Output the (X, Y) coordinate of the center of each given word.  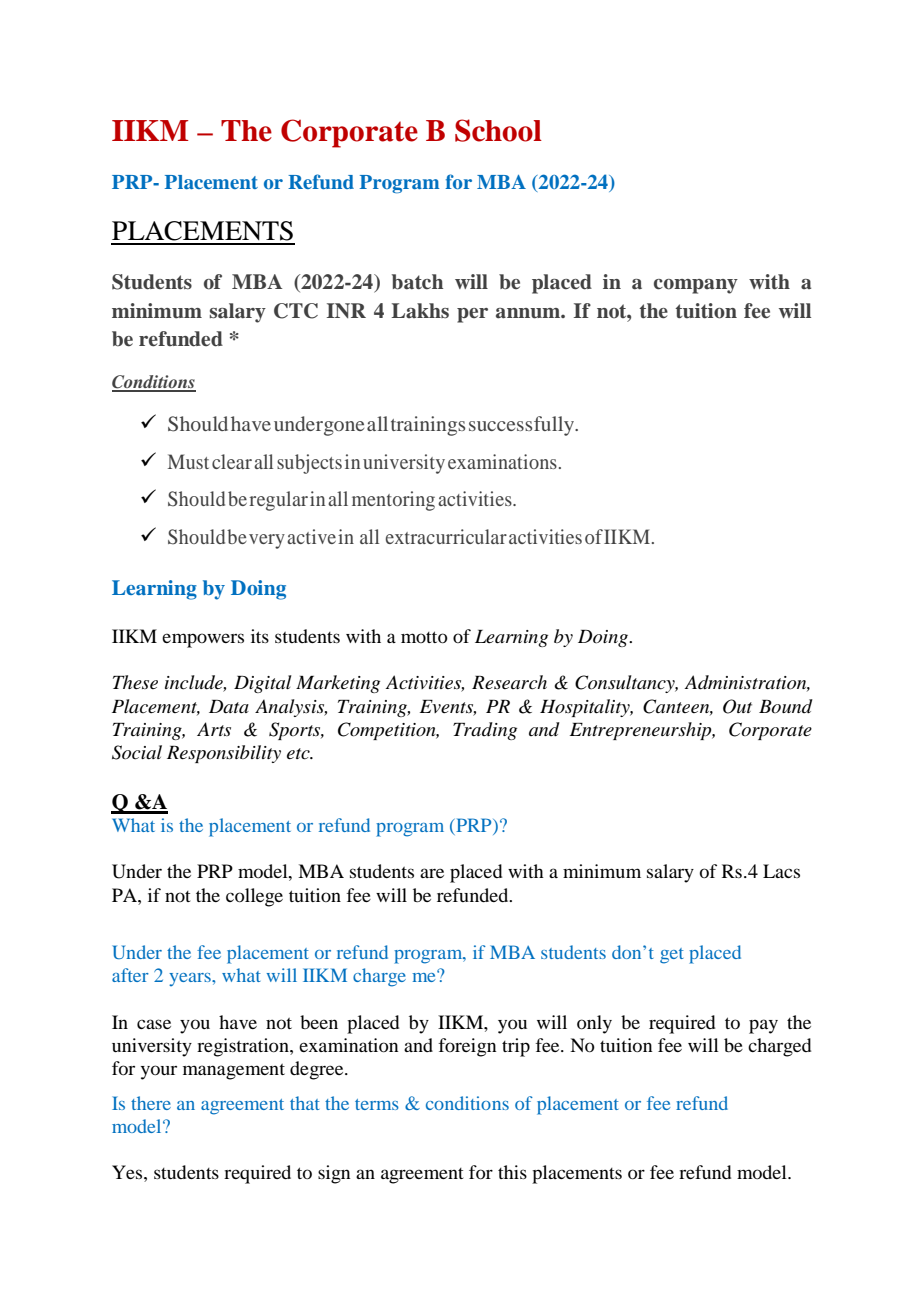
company (696, 286)
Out (737, 706)
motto (424, 637)
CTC (296, 311)
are (432, 873)
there (151, 1103)
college (254, 897)
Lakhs (420, 311)
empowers (203, 640)
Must (188, 461)
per (472, 315)
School (498, 130)
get (672, 956)
